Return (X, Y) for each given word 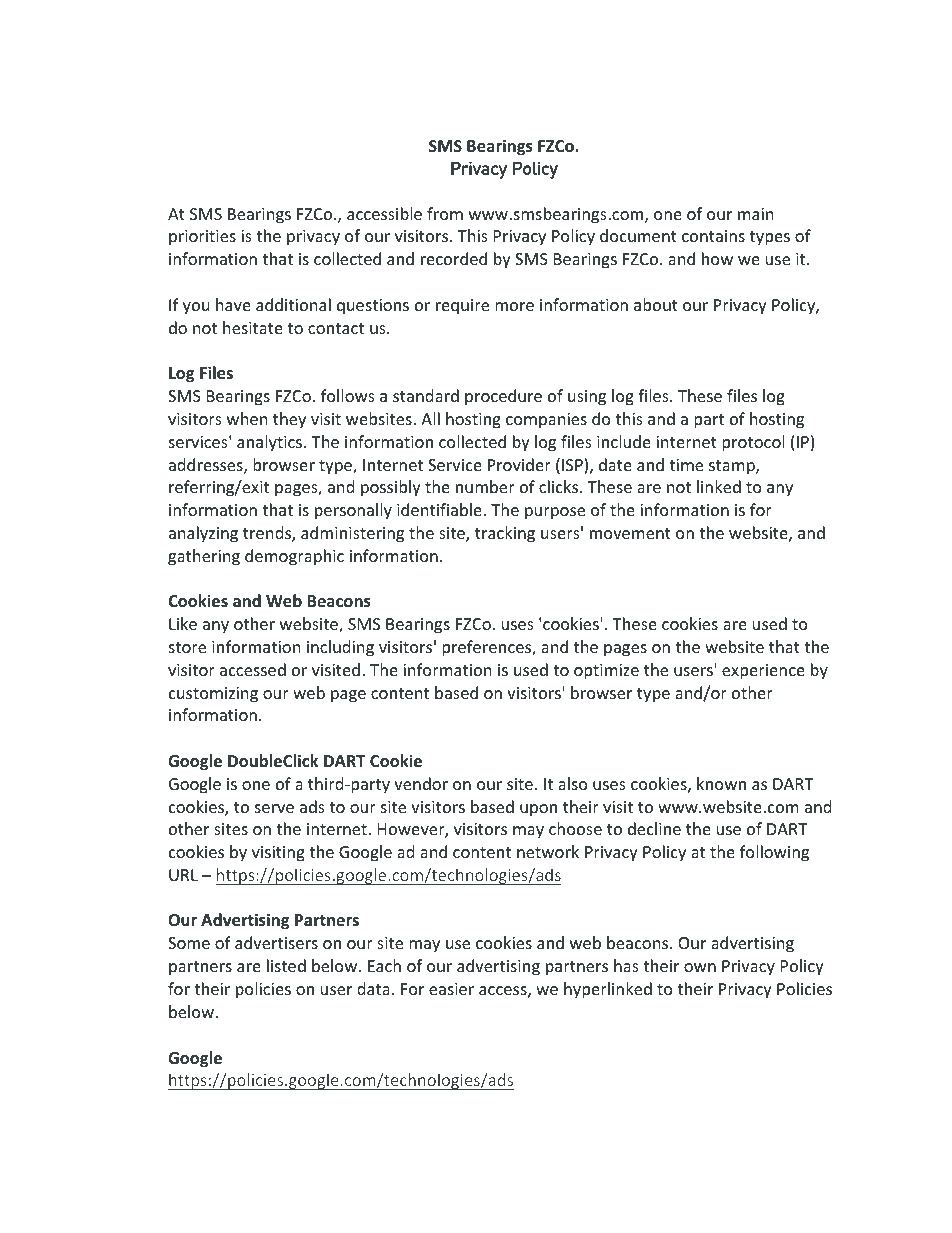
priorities (202, 238)
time (686, 465)
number (485, 486)
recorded (454, 258)
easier (451, 989)
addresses (207, 466)
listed (286, 965)
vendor (421, 783)
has (626, 965)
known (721, 783)
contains (713, 236)
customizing (213, 695)
